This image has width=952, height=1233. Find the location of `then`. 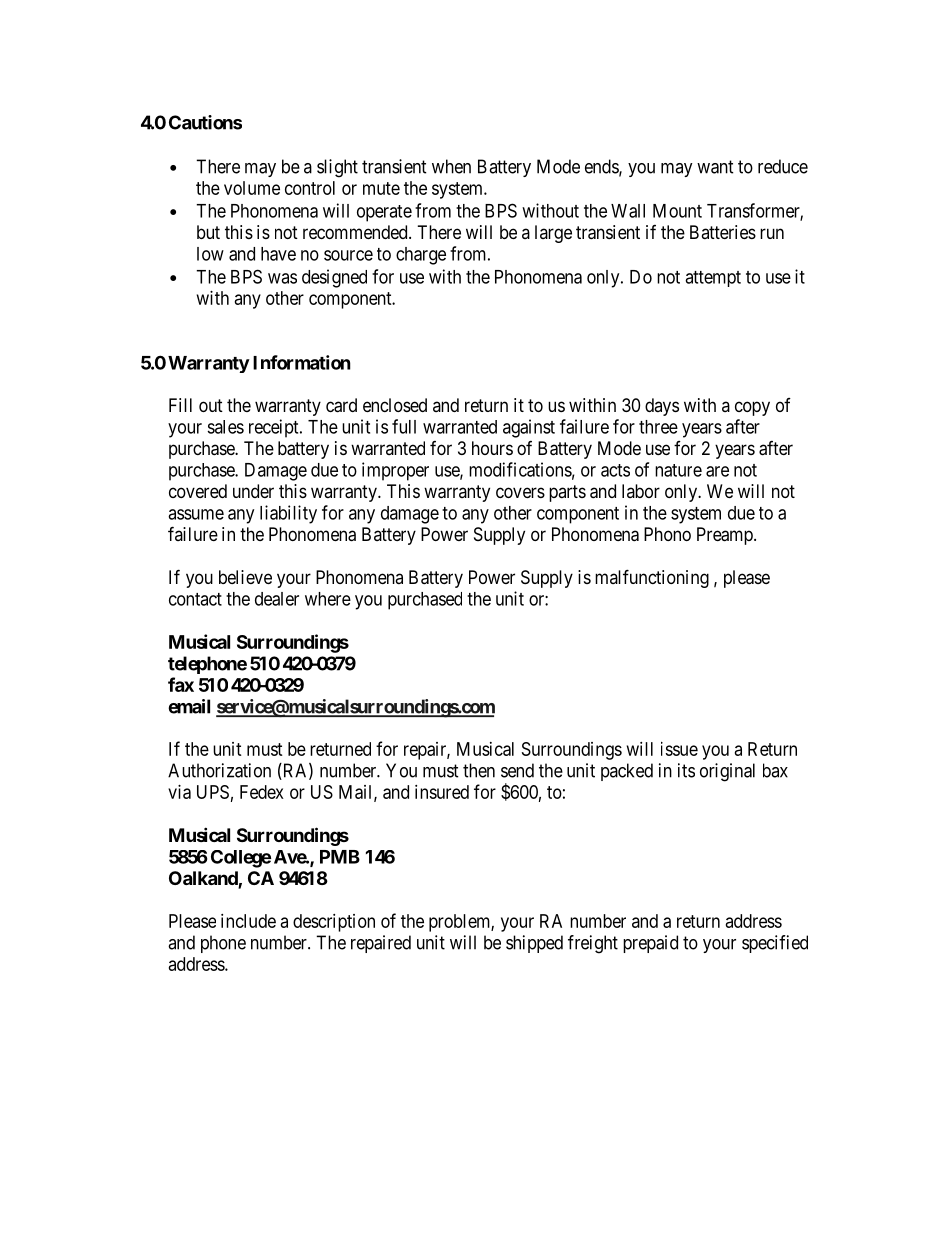

then is located at coordinates (479, 770).
